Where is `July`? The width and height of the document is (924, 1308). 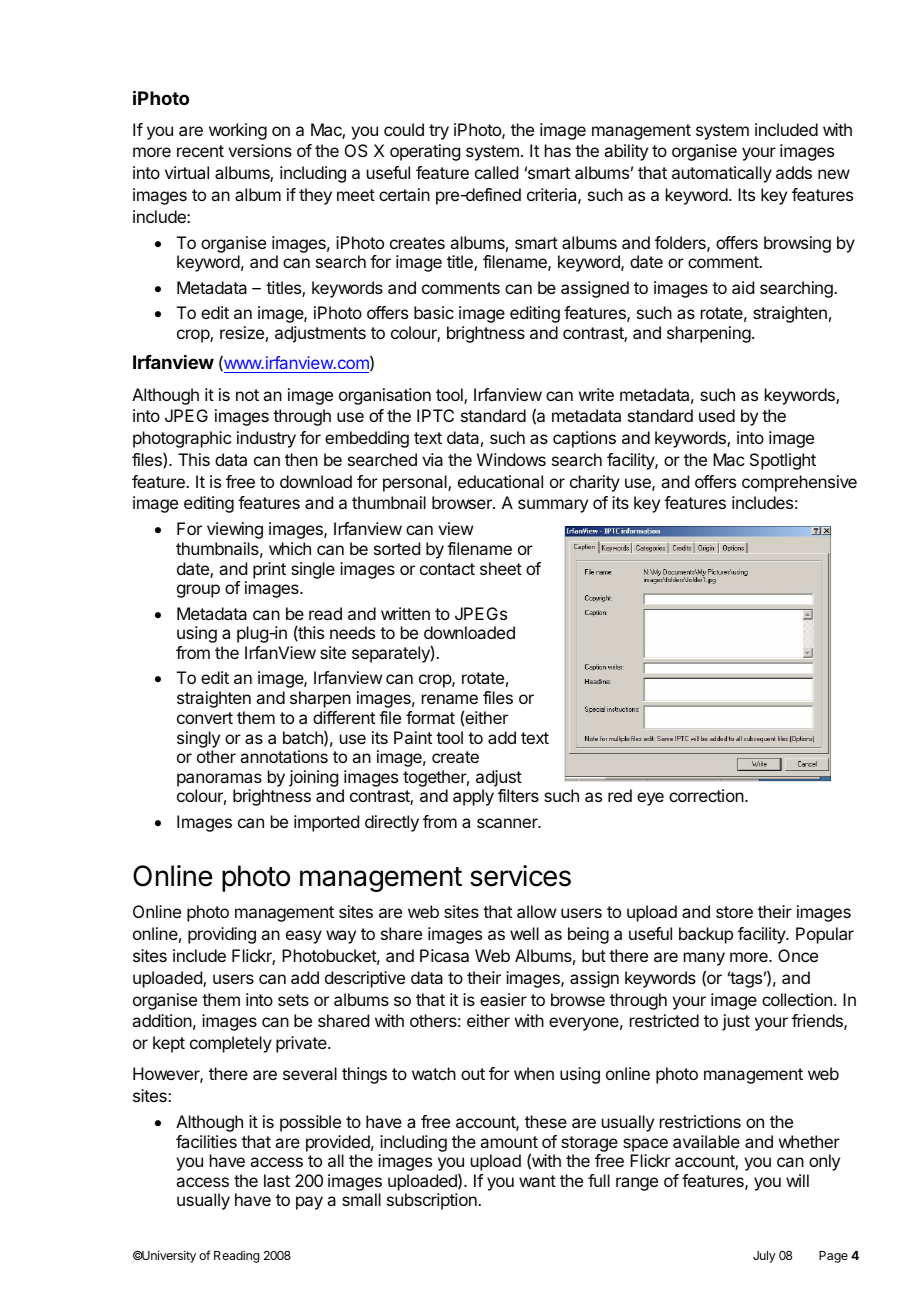
July is located at coordinates (764, 1257).
